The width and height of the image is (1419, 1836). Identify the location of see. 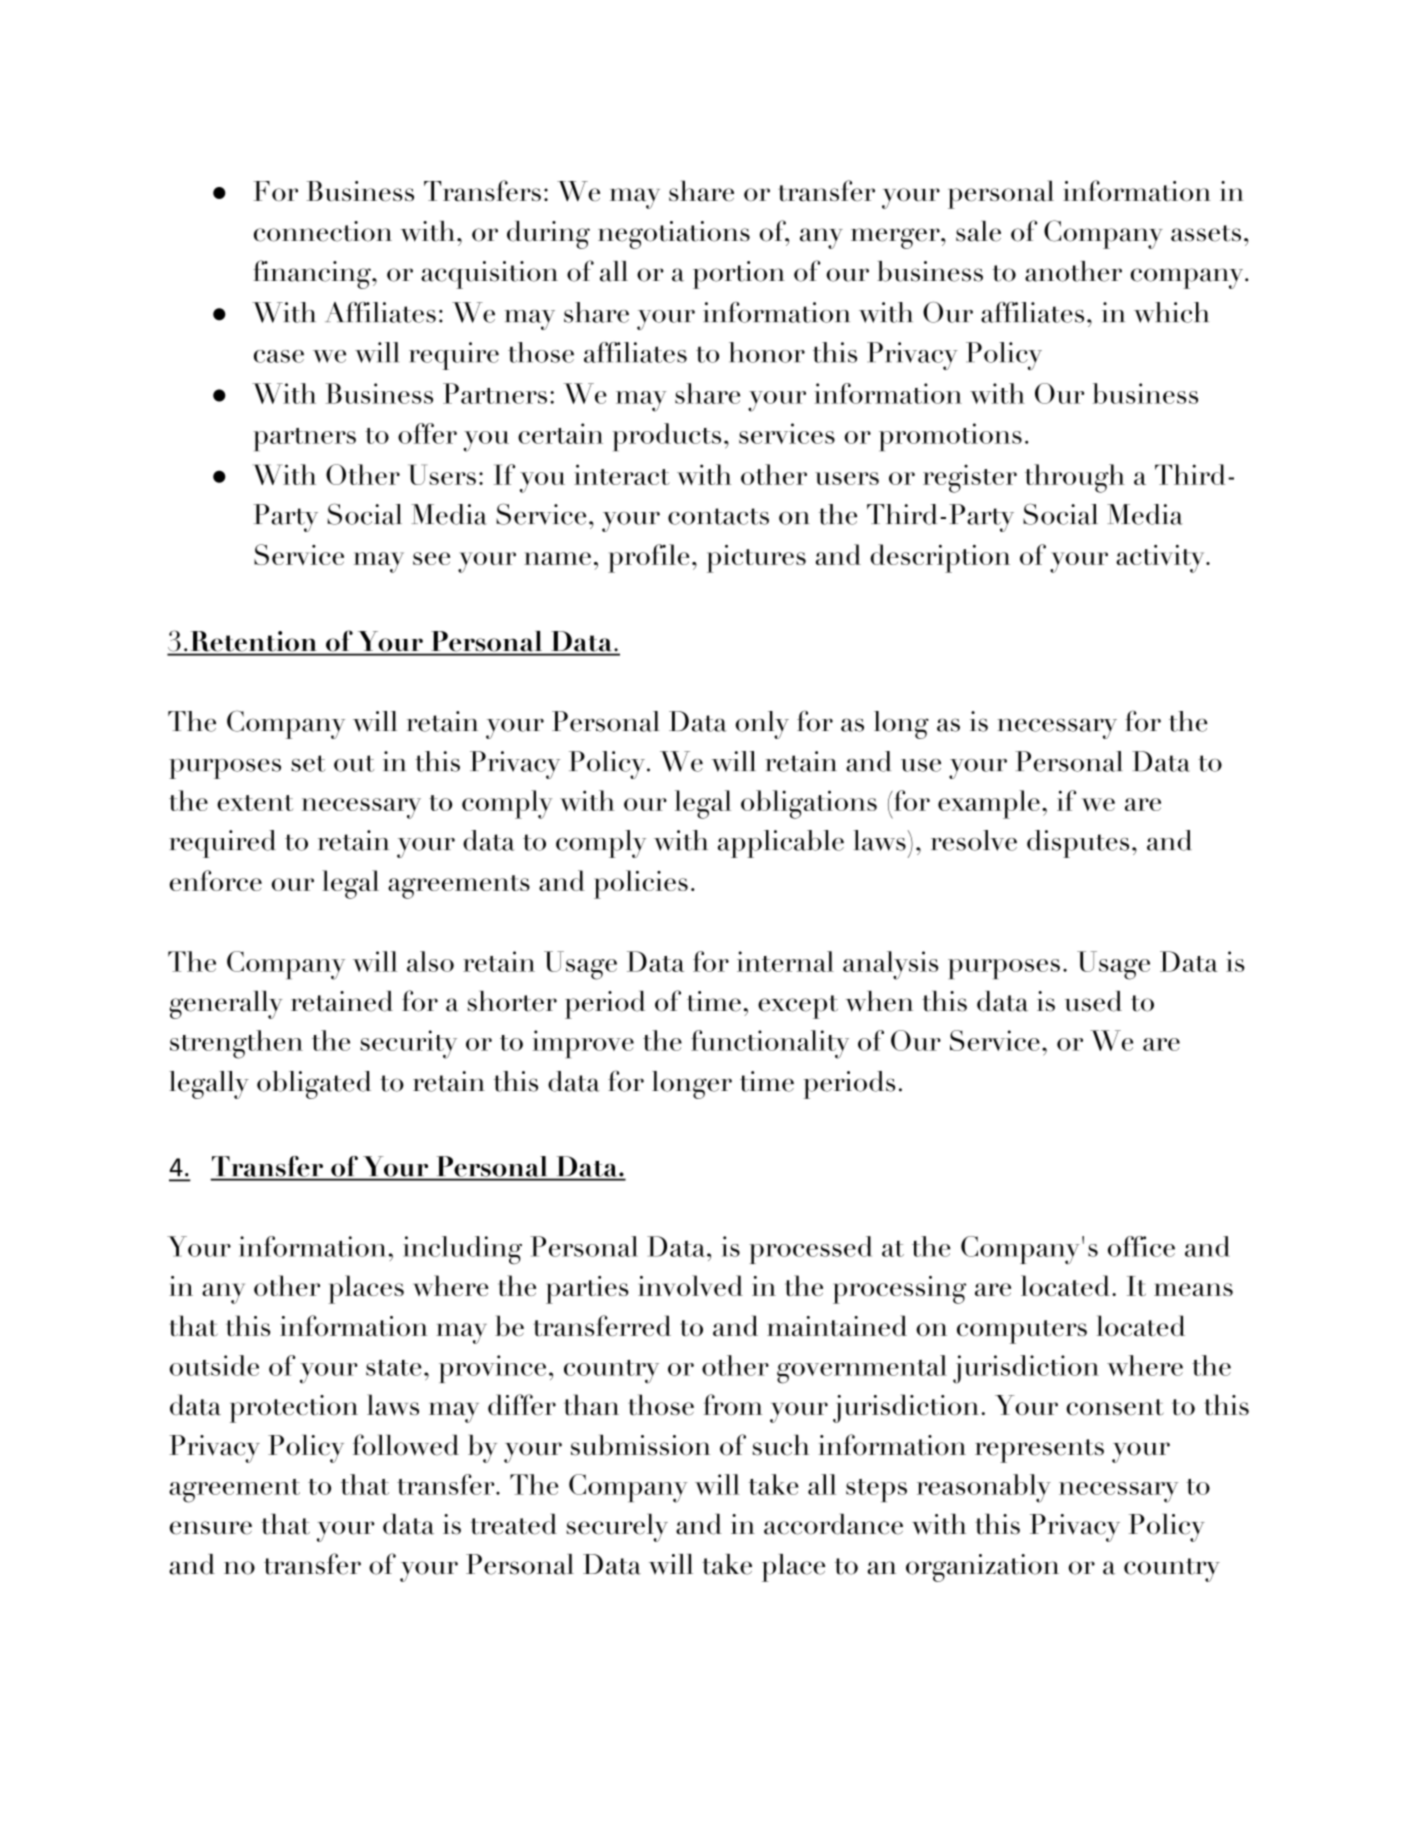
(431, 558).
